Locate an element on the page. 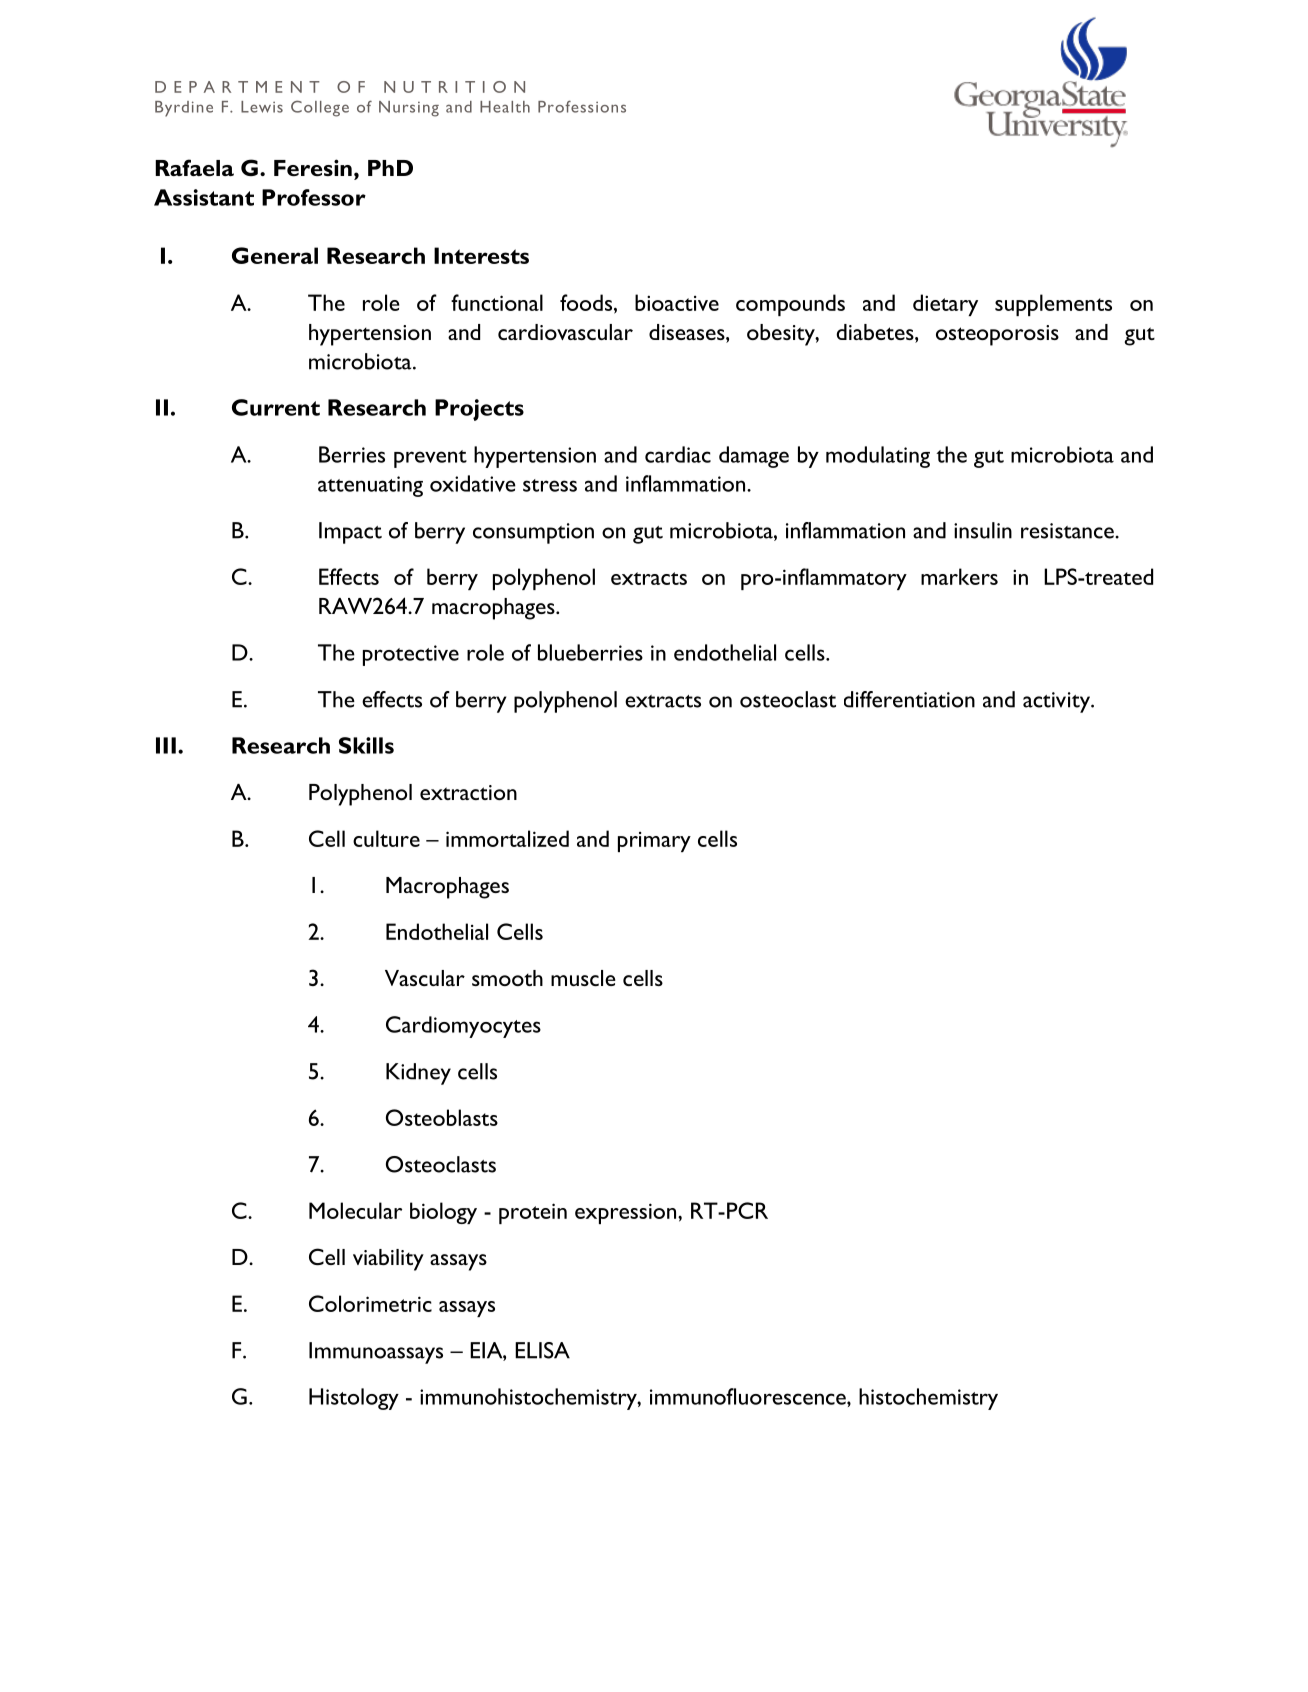 The width and height of the page is (1308, 1692). consumption is located at coordinates (533, 533).
